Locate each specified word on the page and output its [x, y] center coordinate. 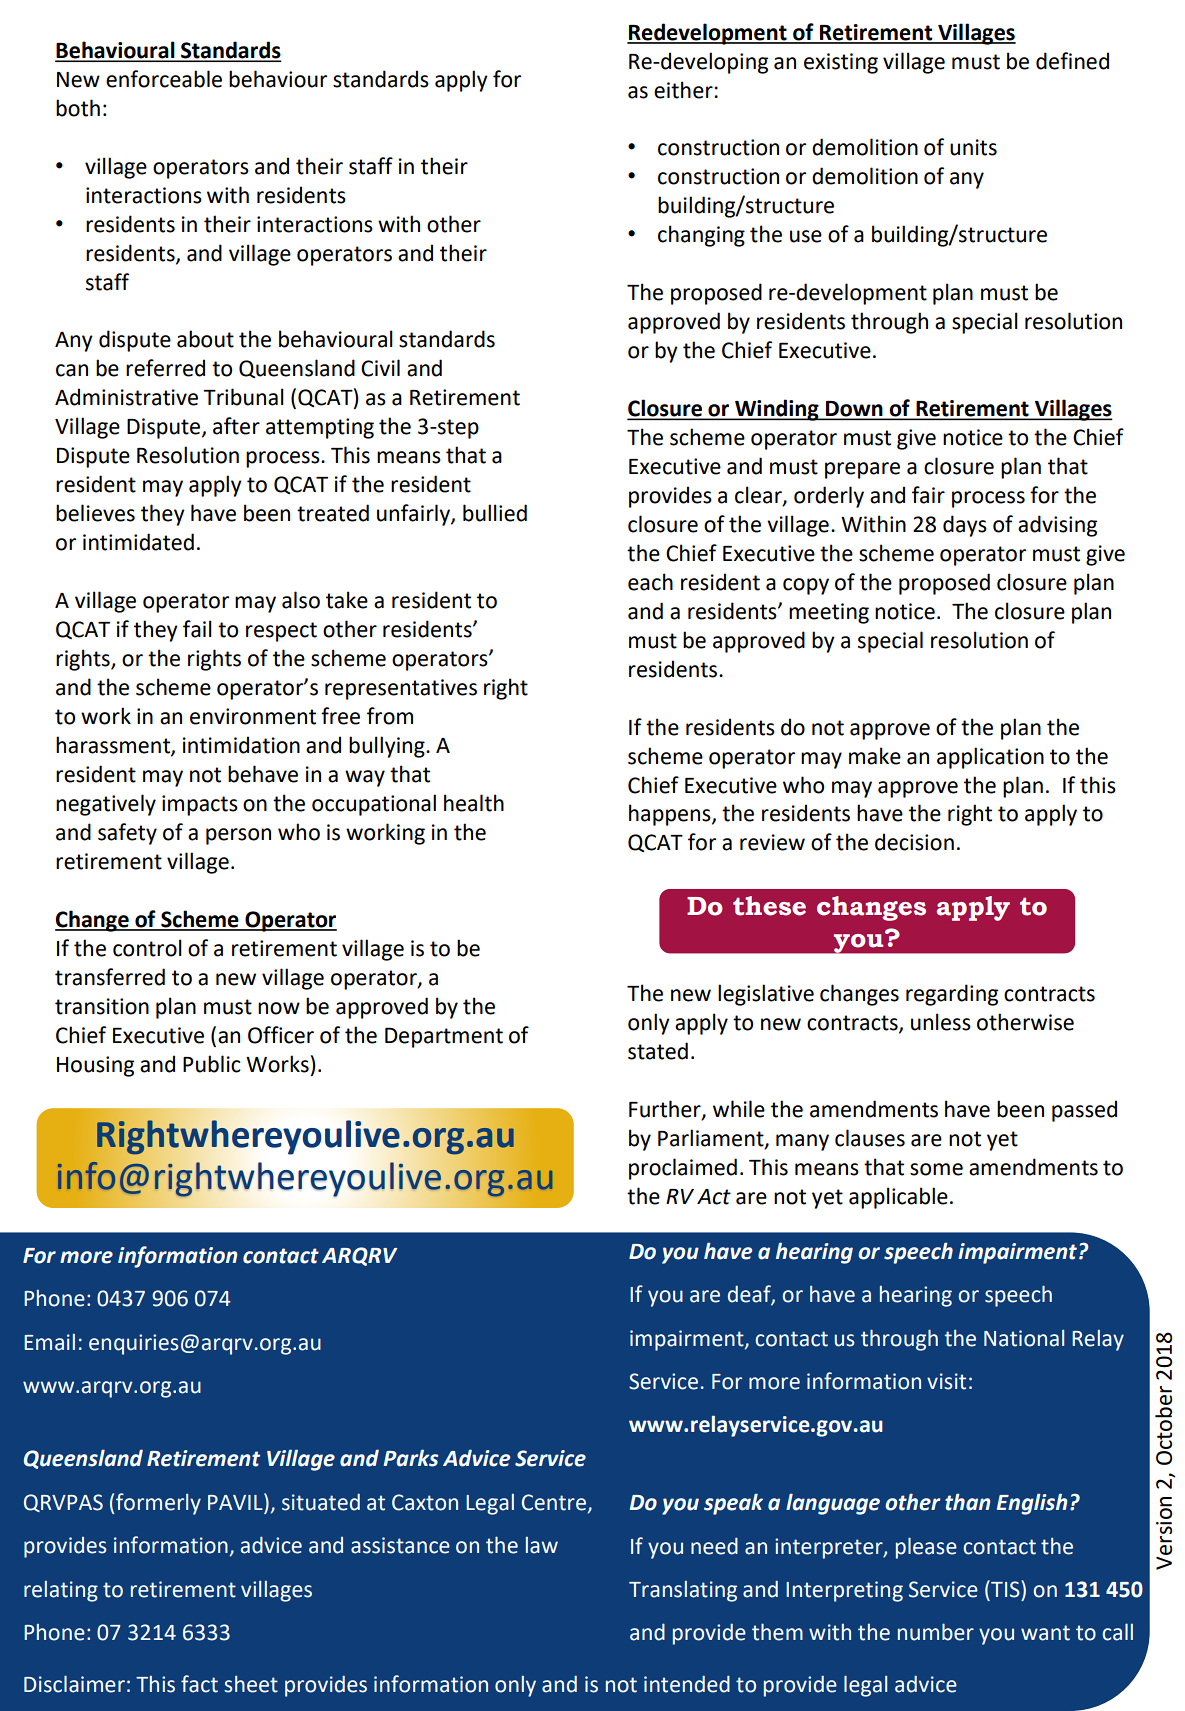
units [973, 147]
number [936, 1632]
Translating [683, 1591]
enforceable [164, 79]
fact [199, 1684]
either [684, 90]
